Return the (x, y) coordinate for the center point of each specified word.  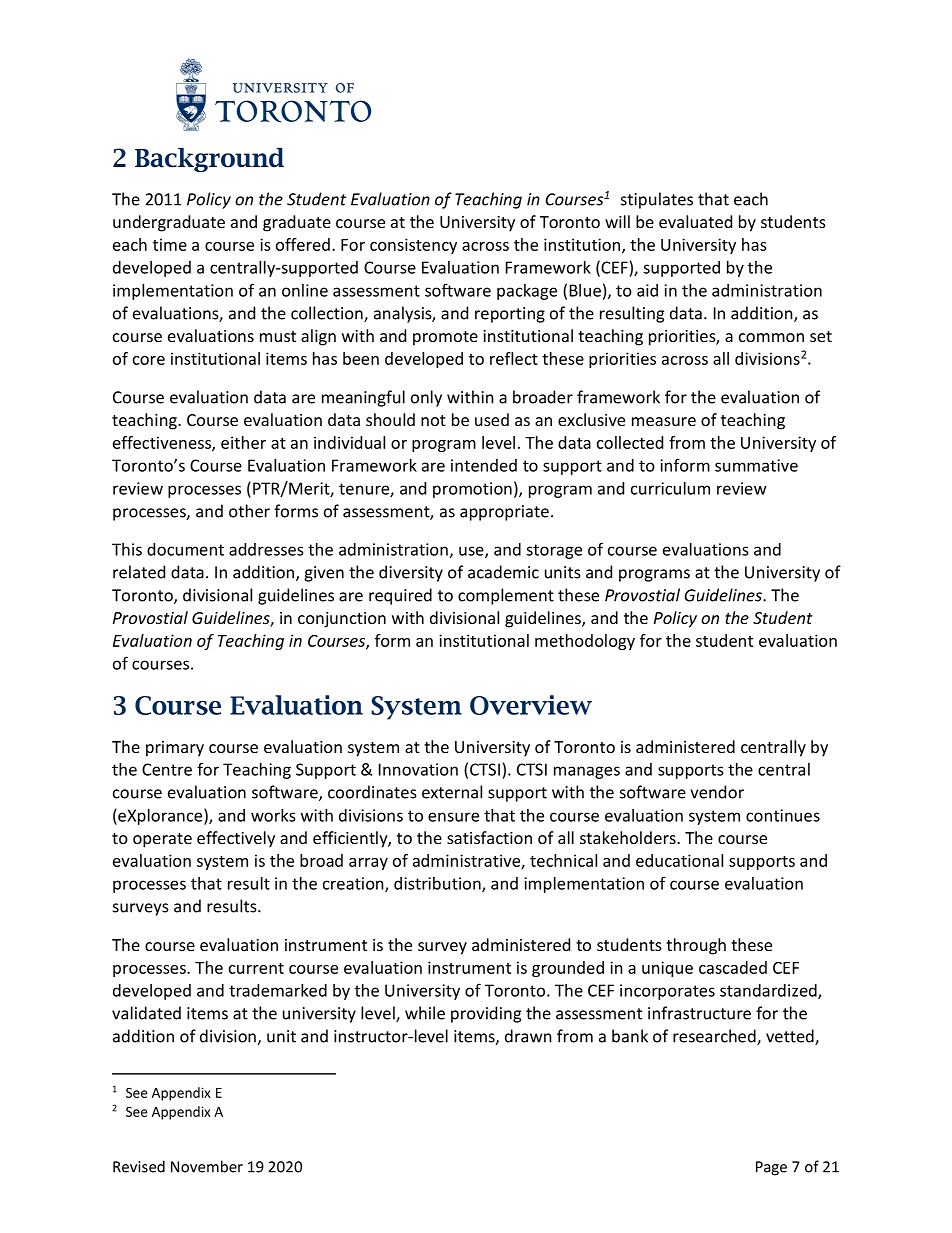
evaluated (695, 221)
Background (209, 160)
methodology (585, 642)
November (207, 1166)
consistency (413, 246)
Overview (531, 705)
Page (771, 1168)
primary (175, 749)
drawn (528, 1036)
